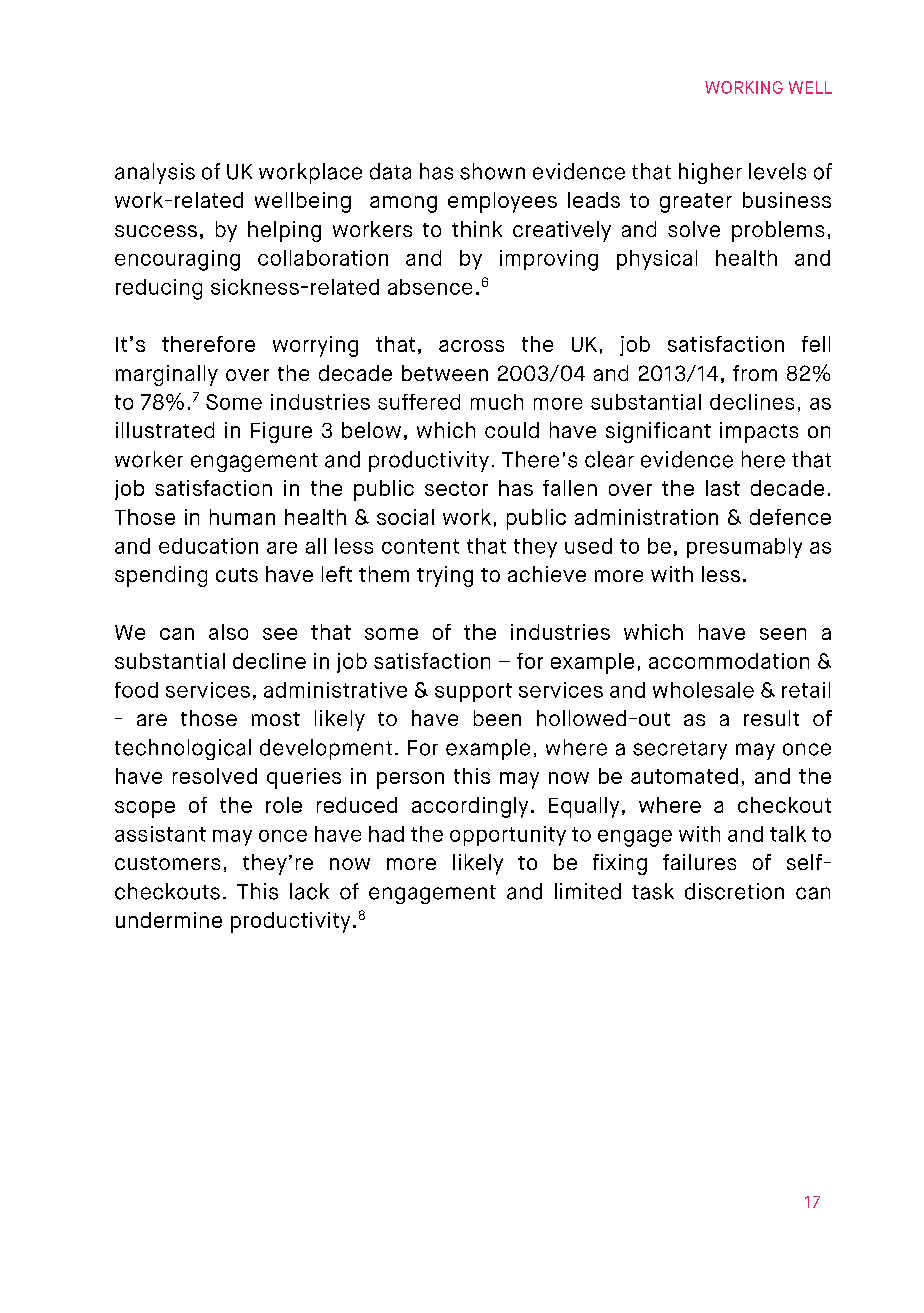 The width and height of the page is (924, 1313). Describe the element at coordinates (155, 173) in the page. I see `analysis` at that location.
